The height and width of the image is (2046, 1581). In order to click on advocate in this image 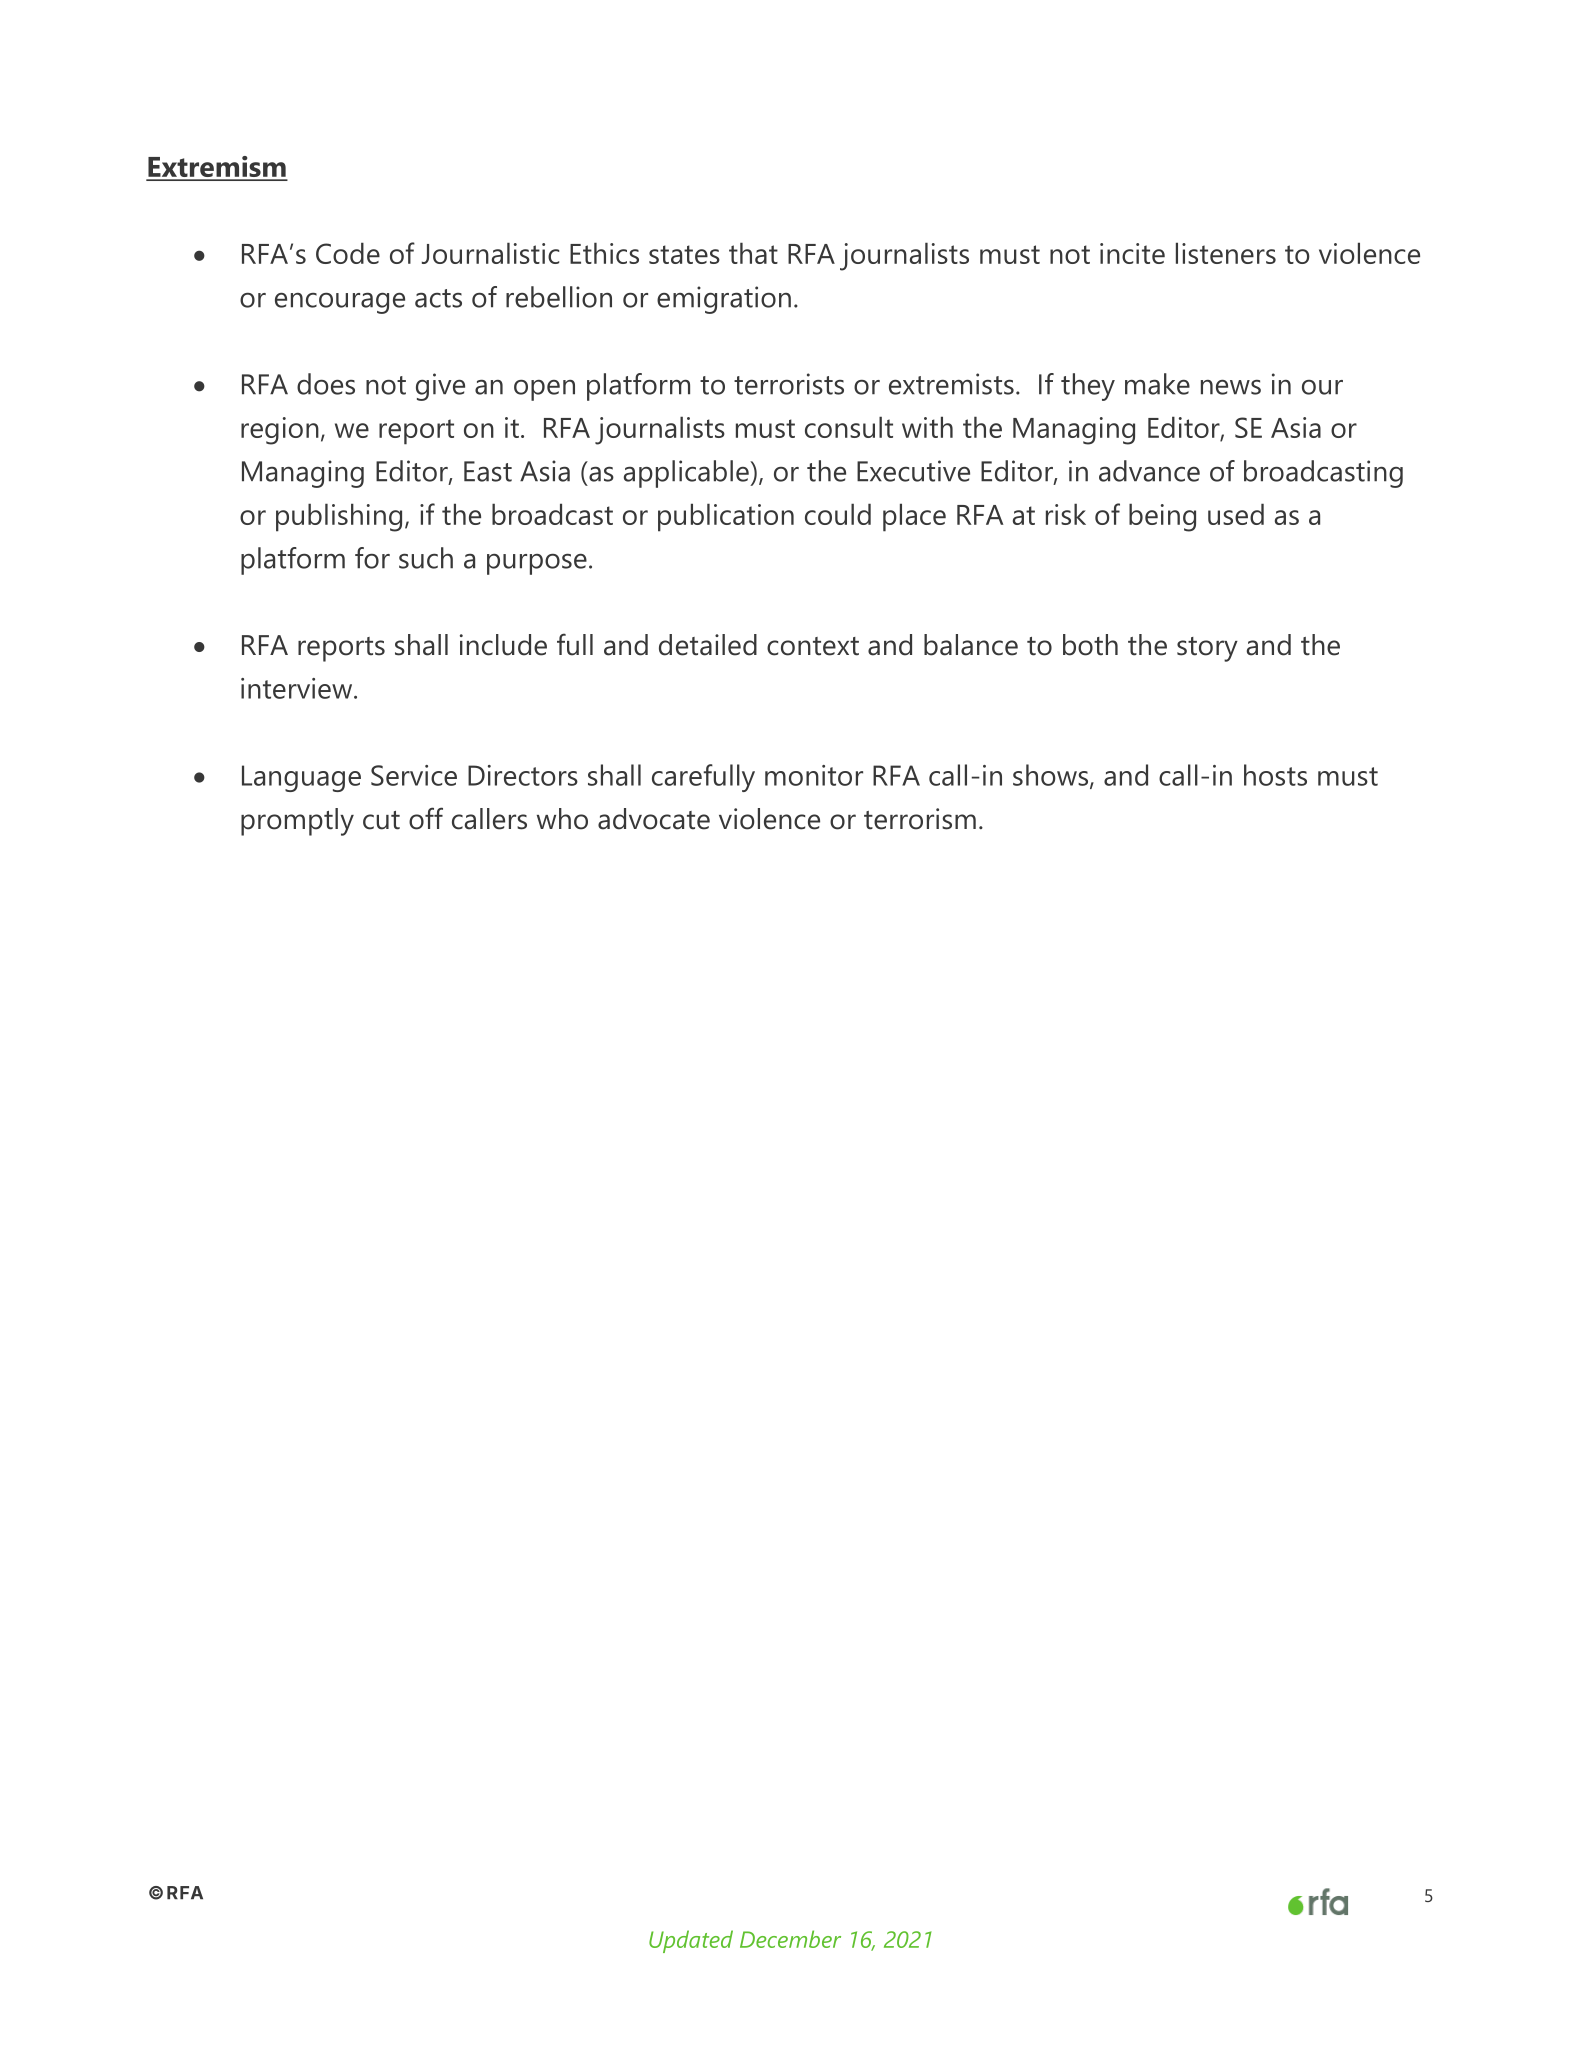, I will do `click(654, 819)`.
